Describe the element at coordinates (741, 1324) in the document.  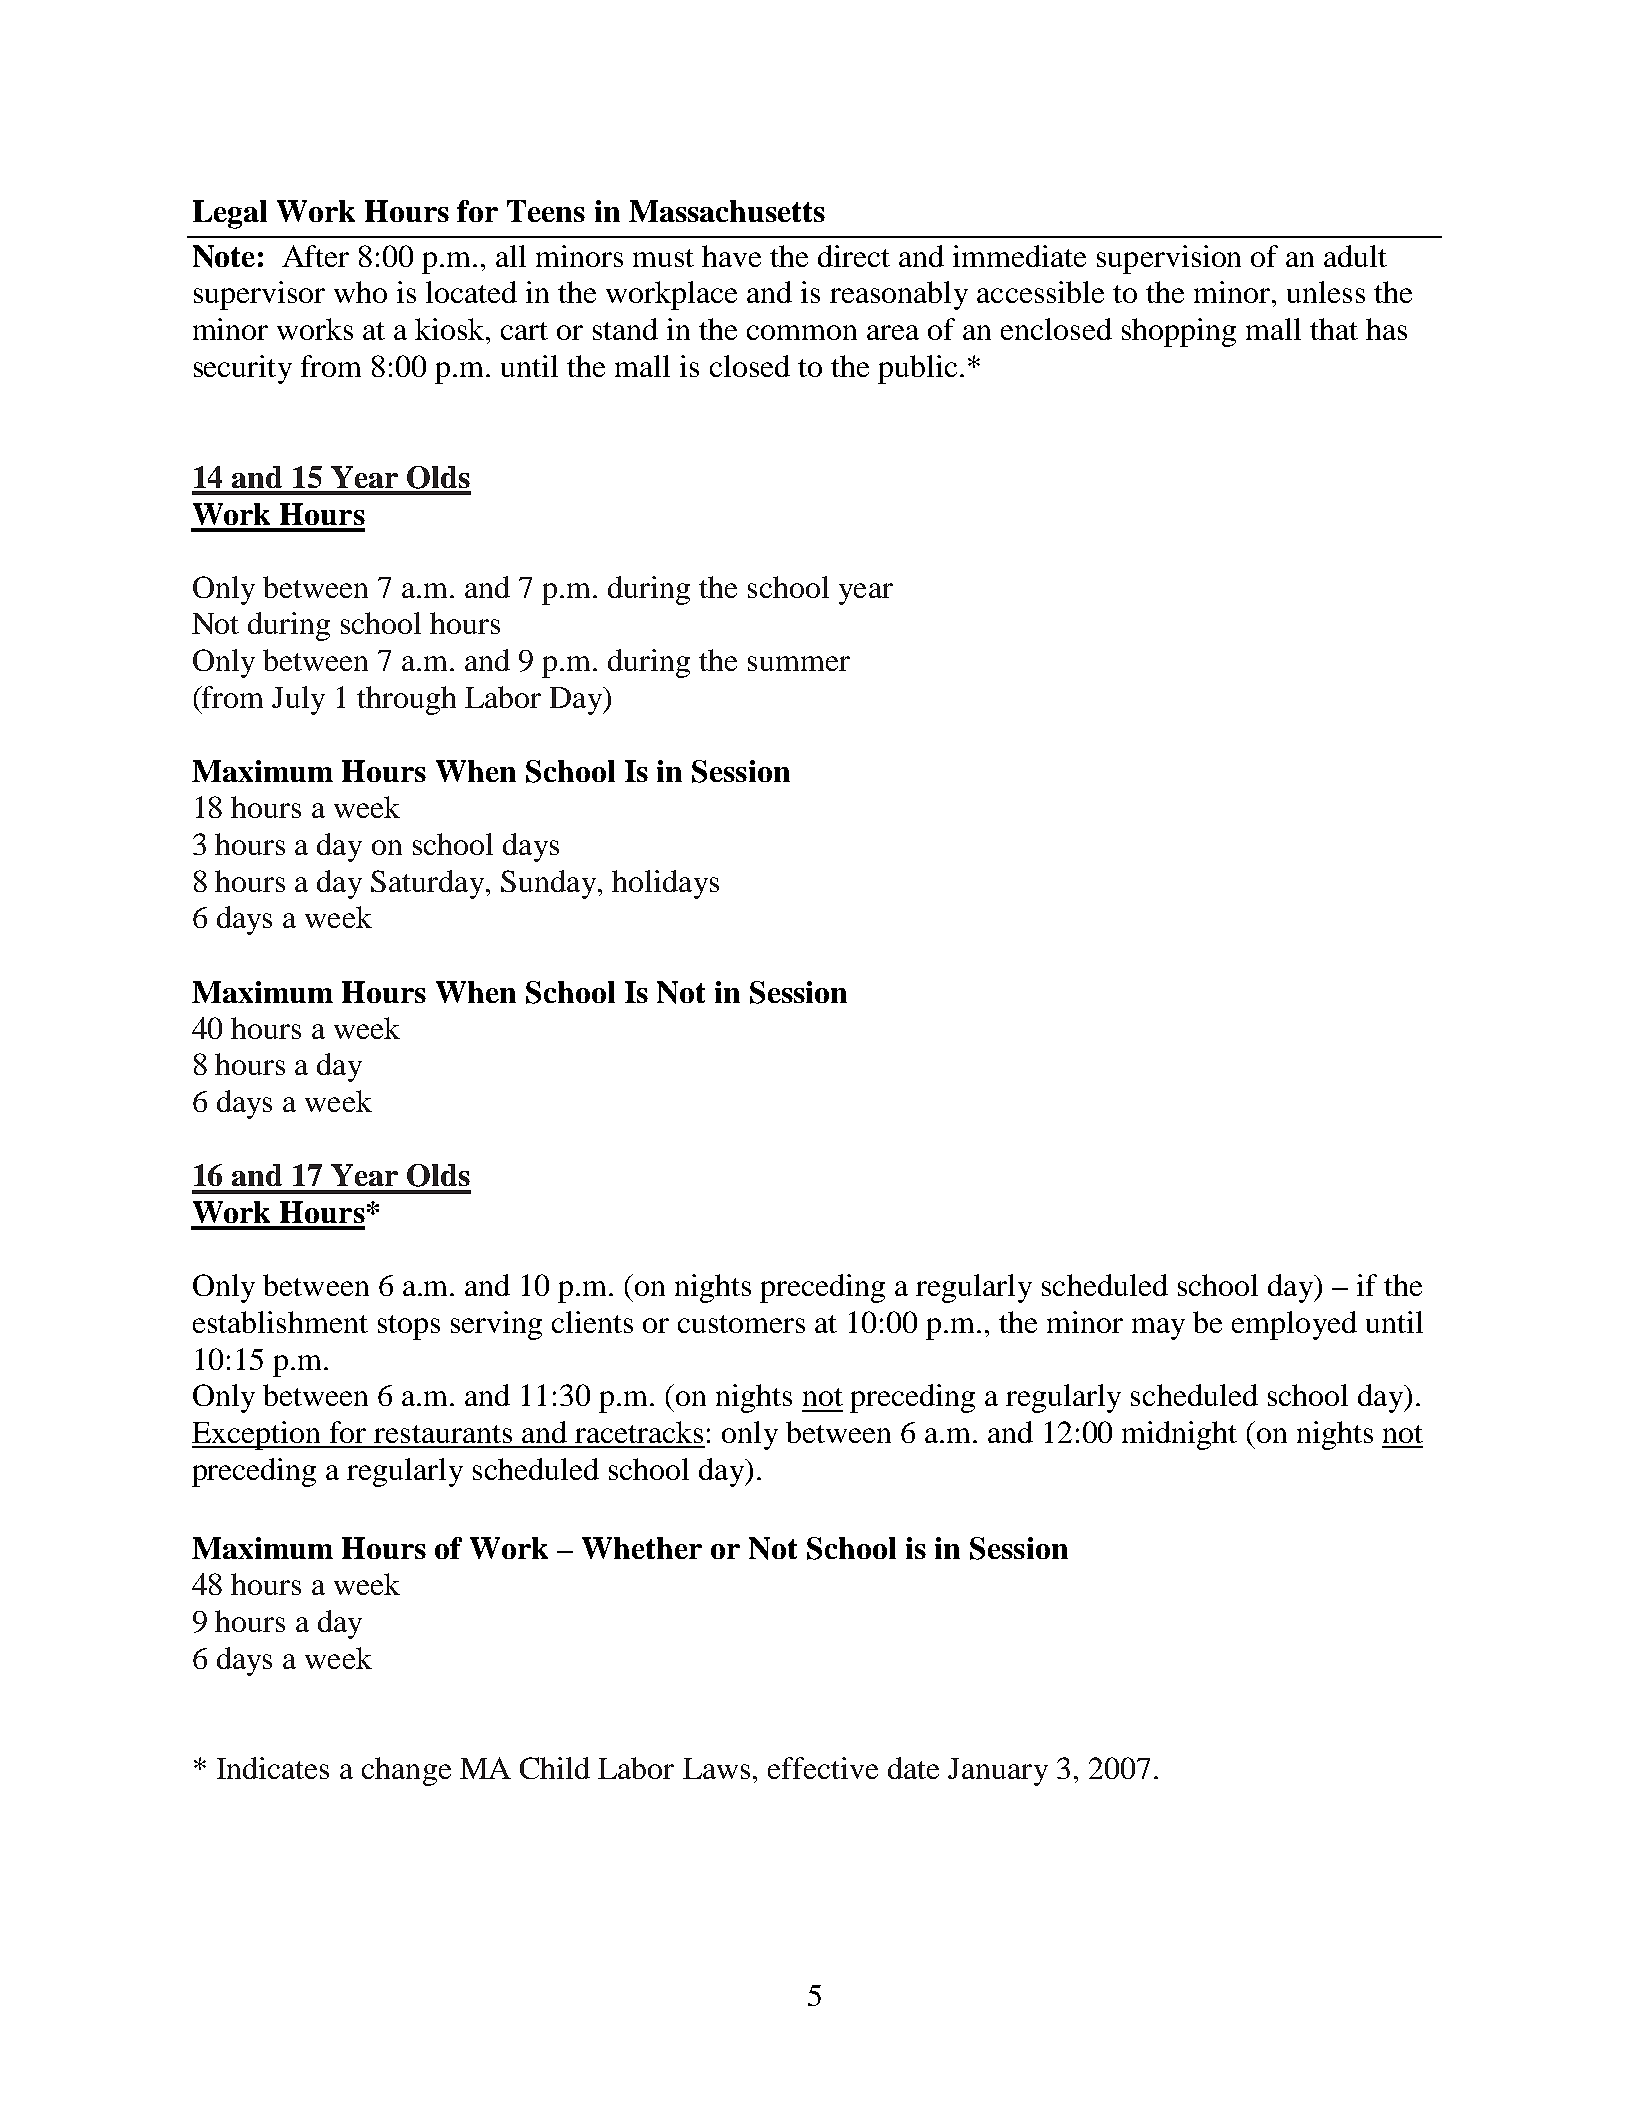
I see `customers` at that location.
